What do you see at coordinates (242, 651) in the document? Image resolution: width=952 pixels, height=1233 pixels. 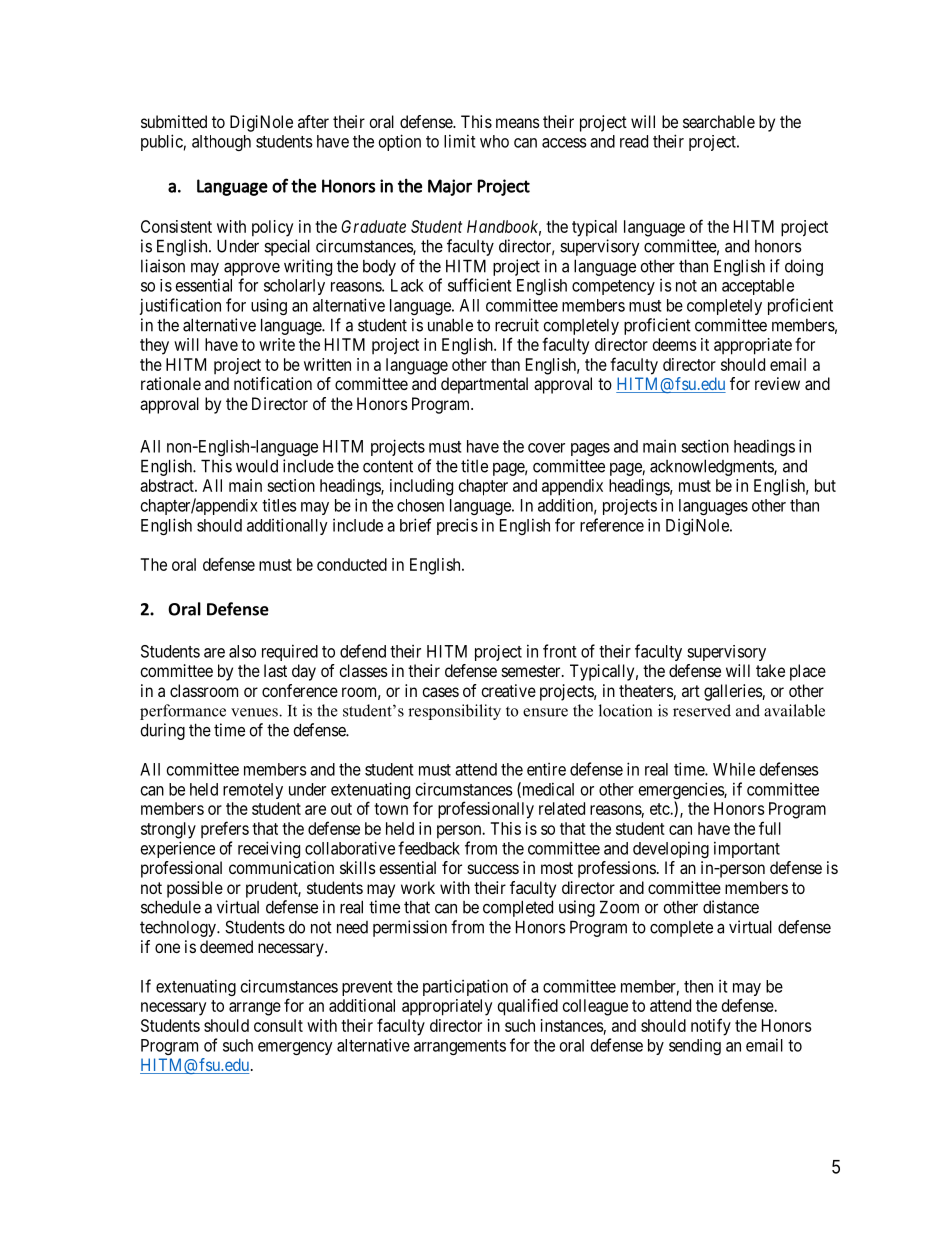 I see `also` at bounding box center [242, 651].
